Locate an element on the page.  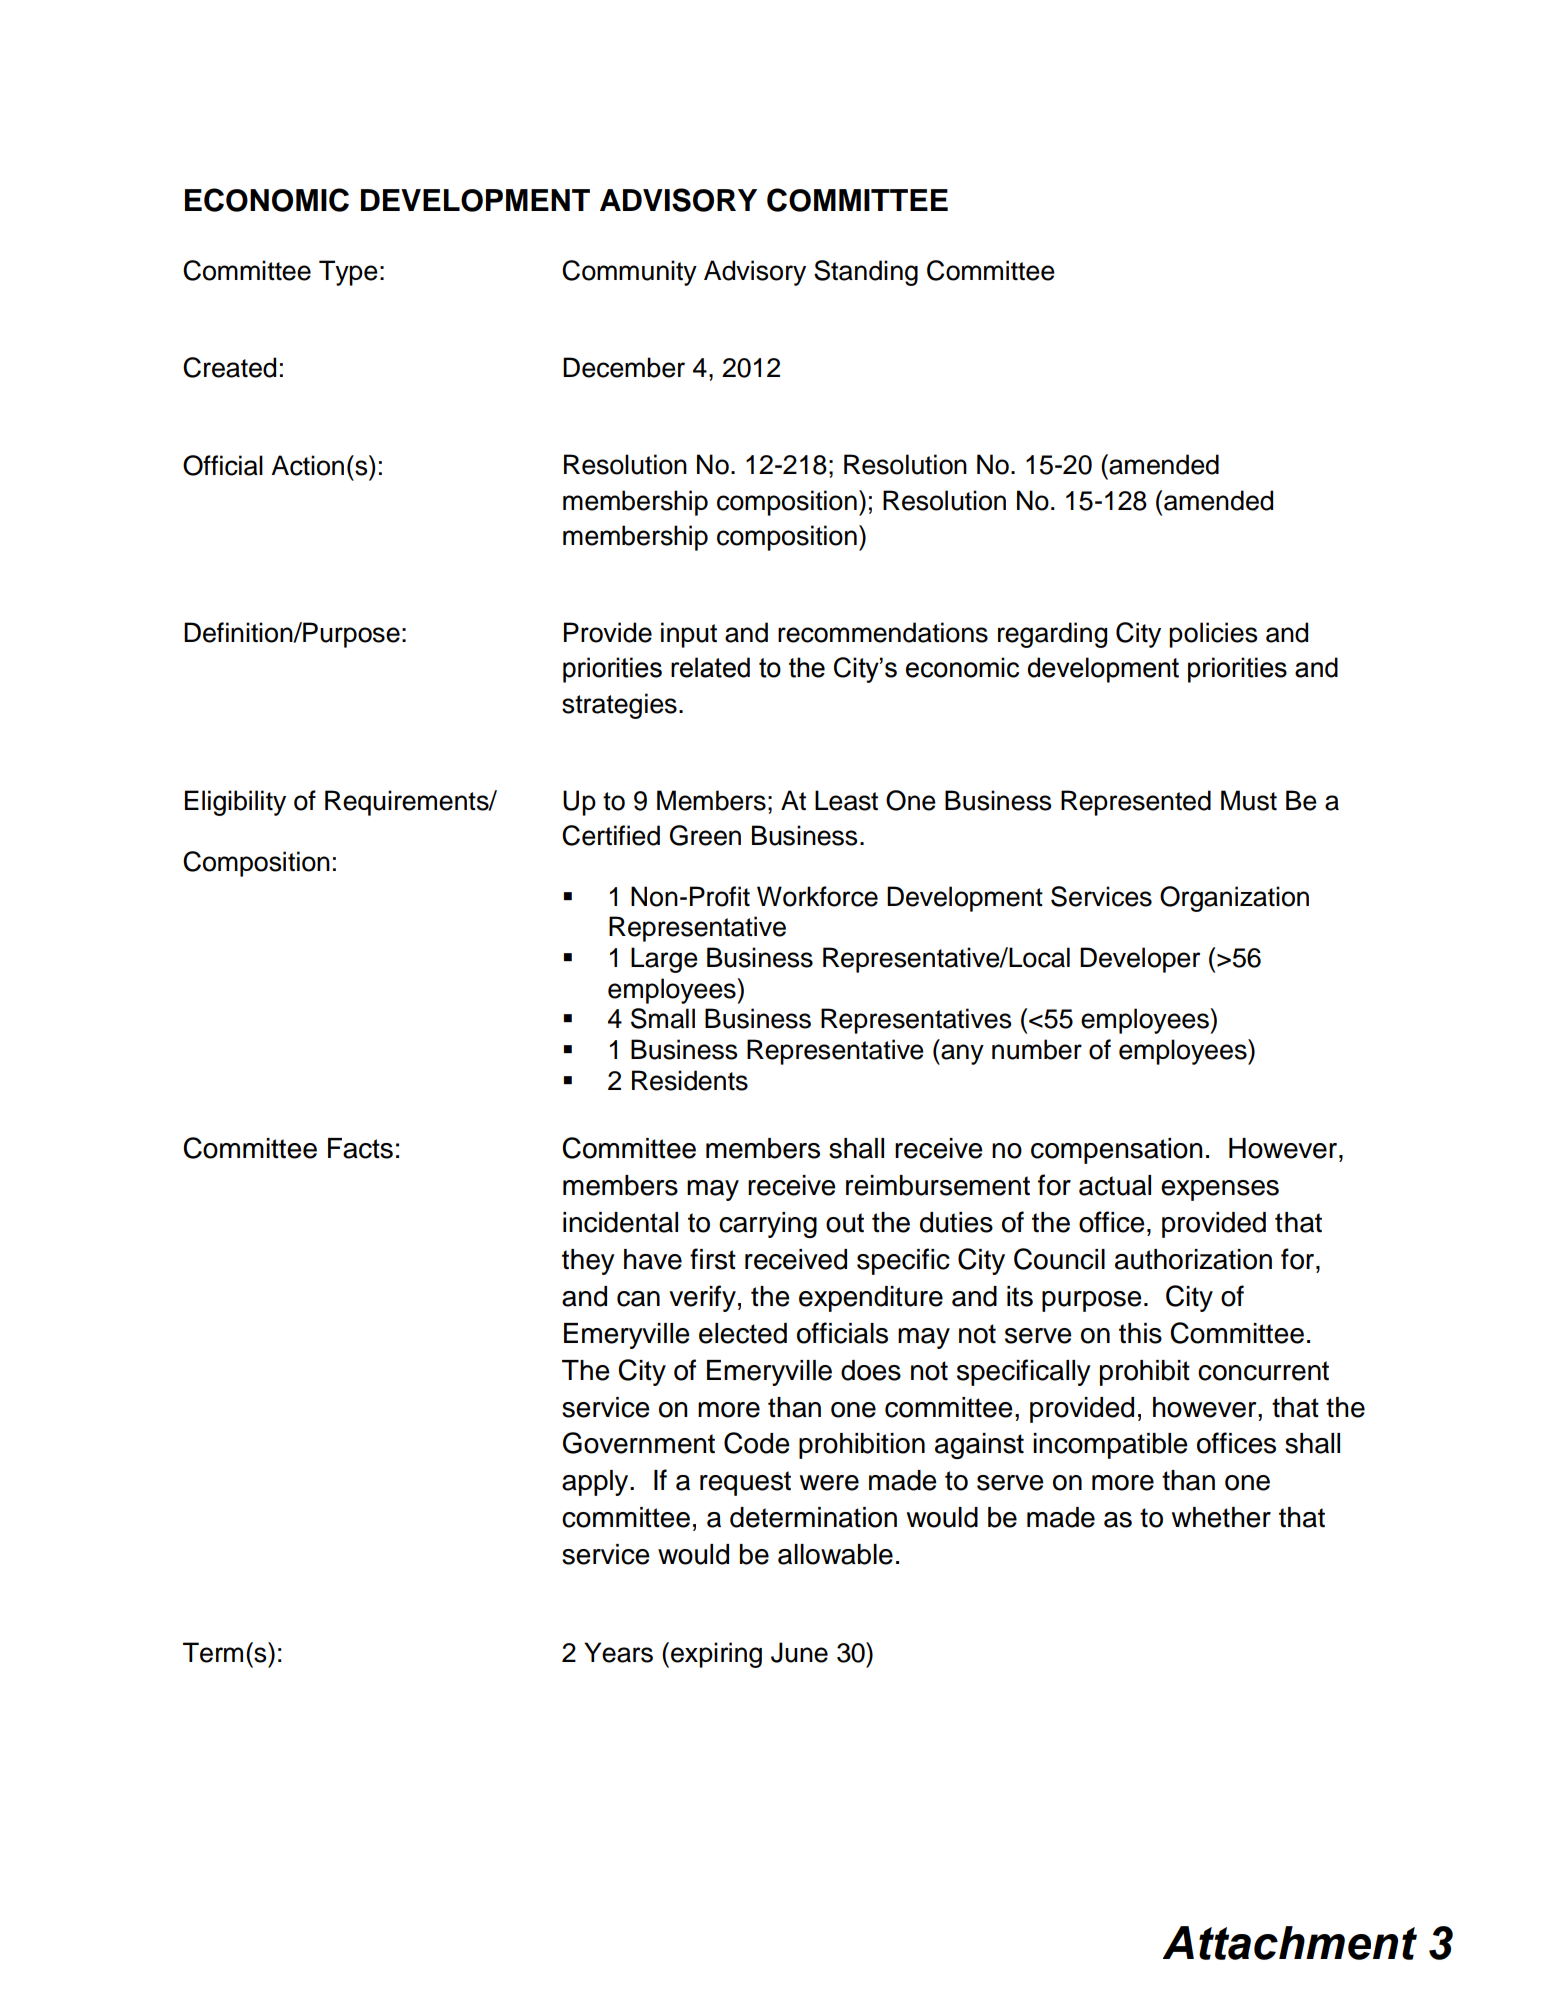
Represented is located at coordinates (1136, 803).
